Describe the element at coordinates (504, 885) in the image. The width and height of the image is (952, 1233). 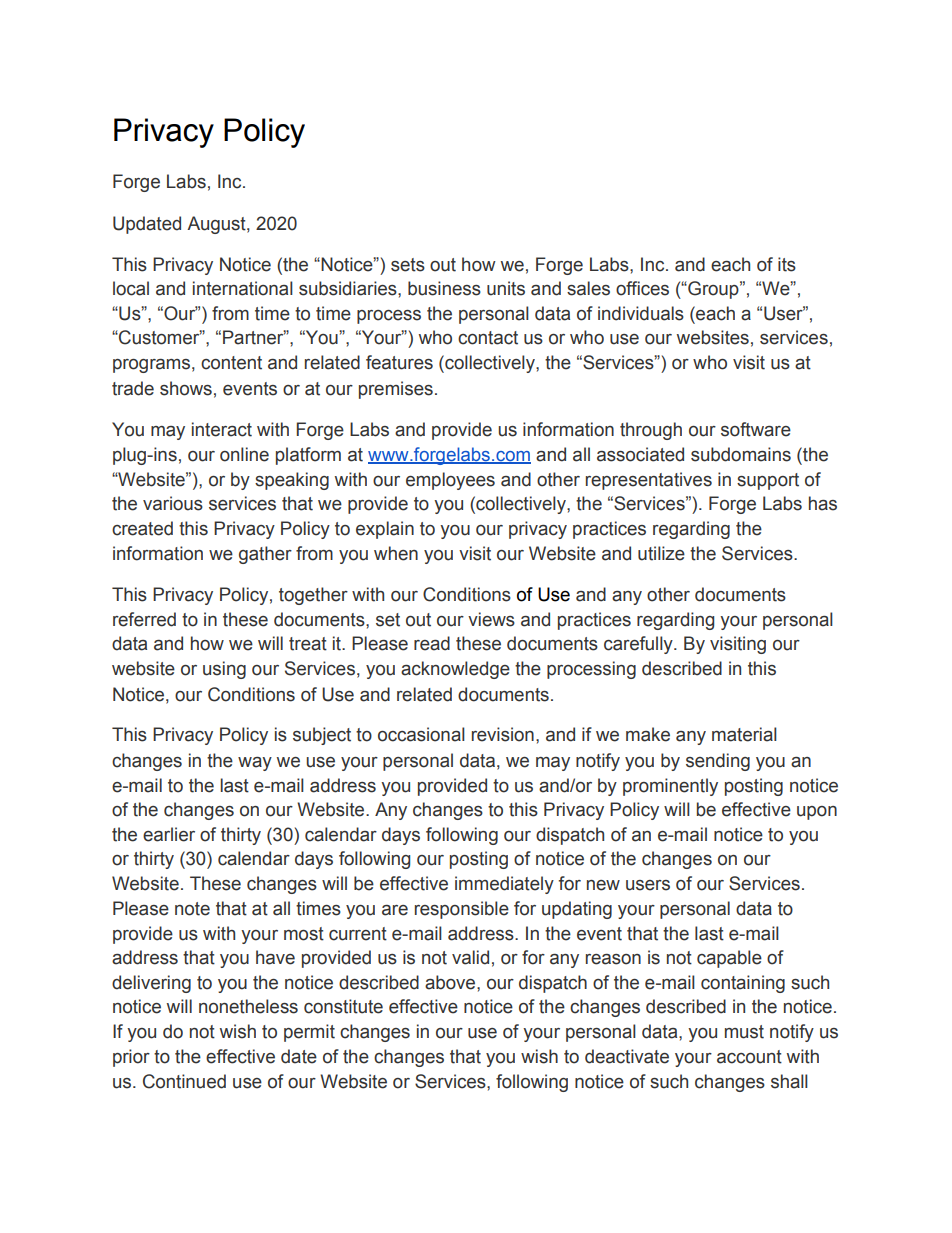
I see `immediately` at that location.
